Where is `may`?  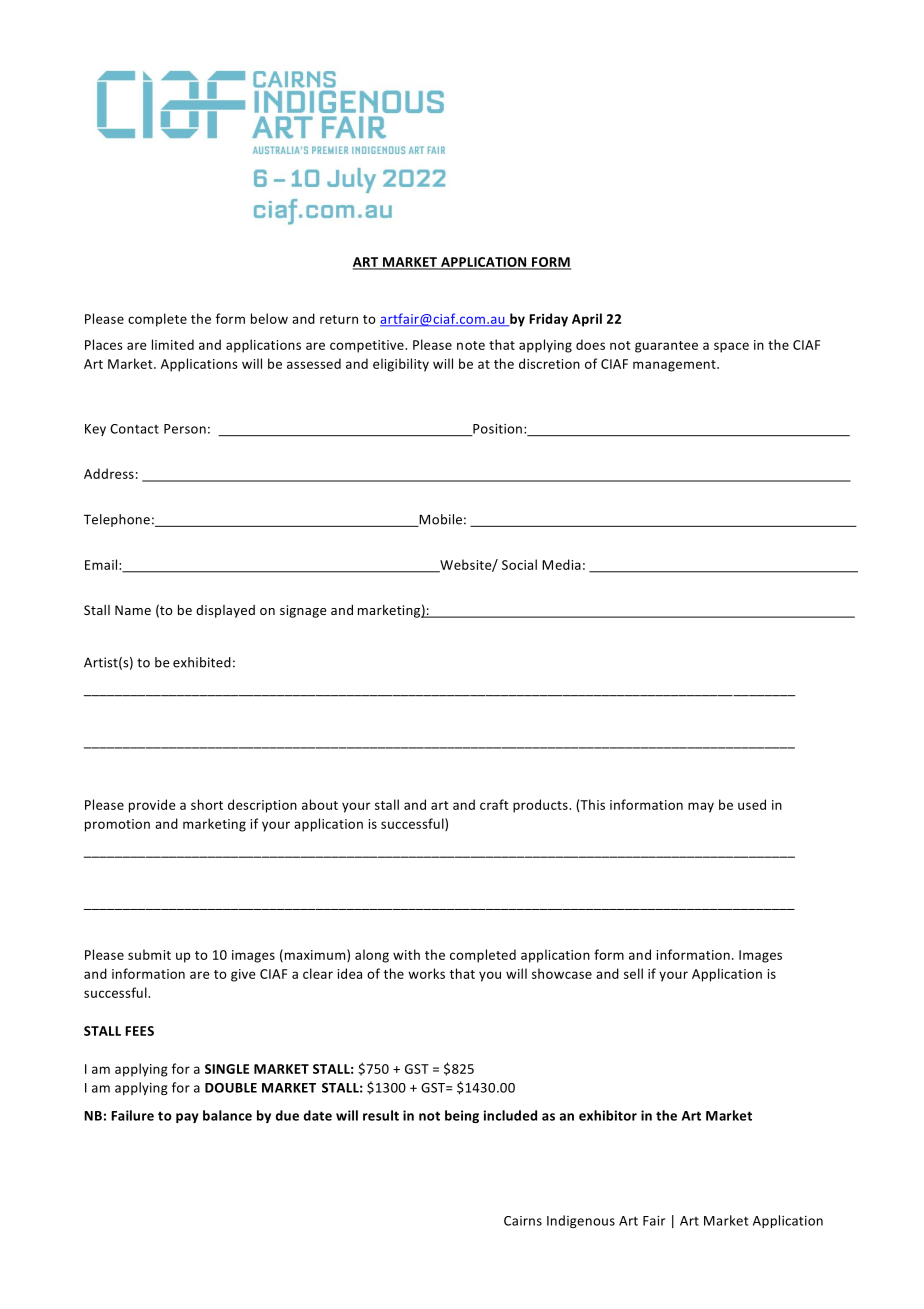 may is located at coordinates (701, 807).
